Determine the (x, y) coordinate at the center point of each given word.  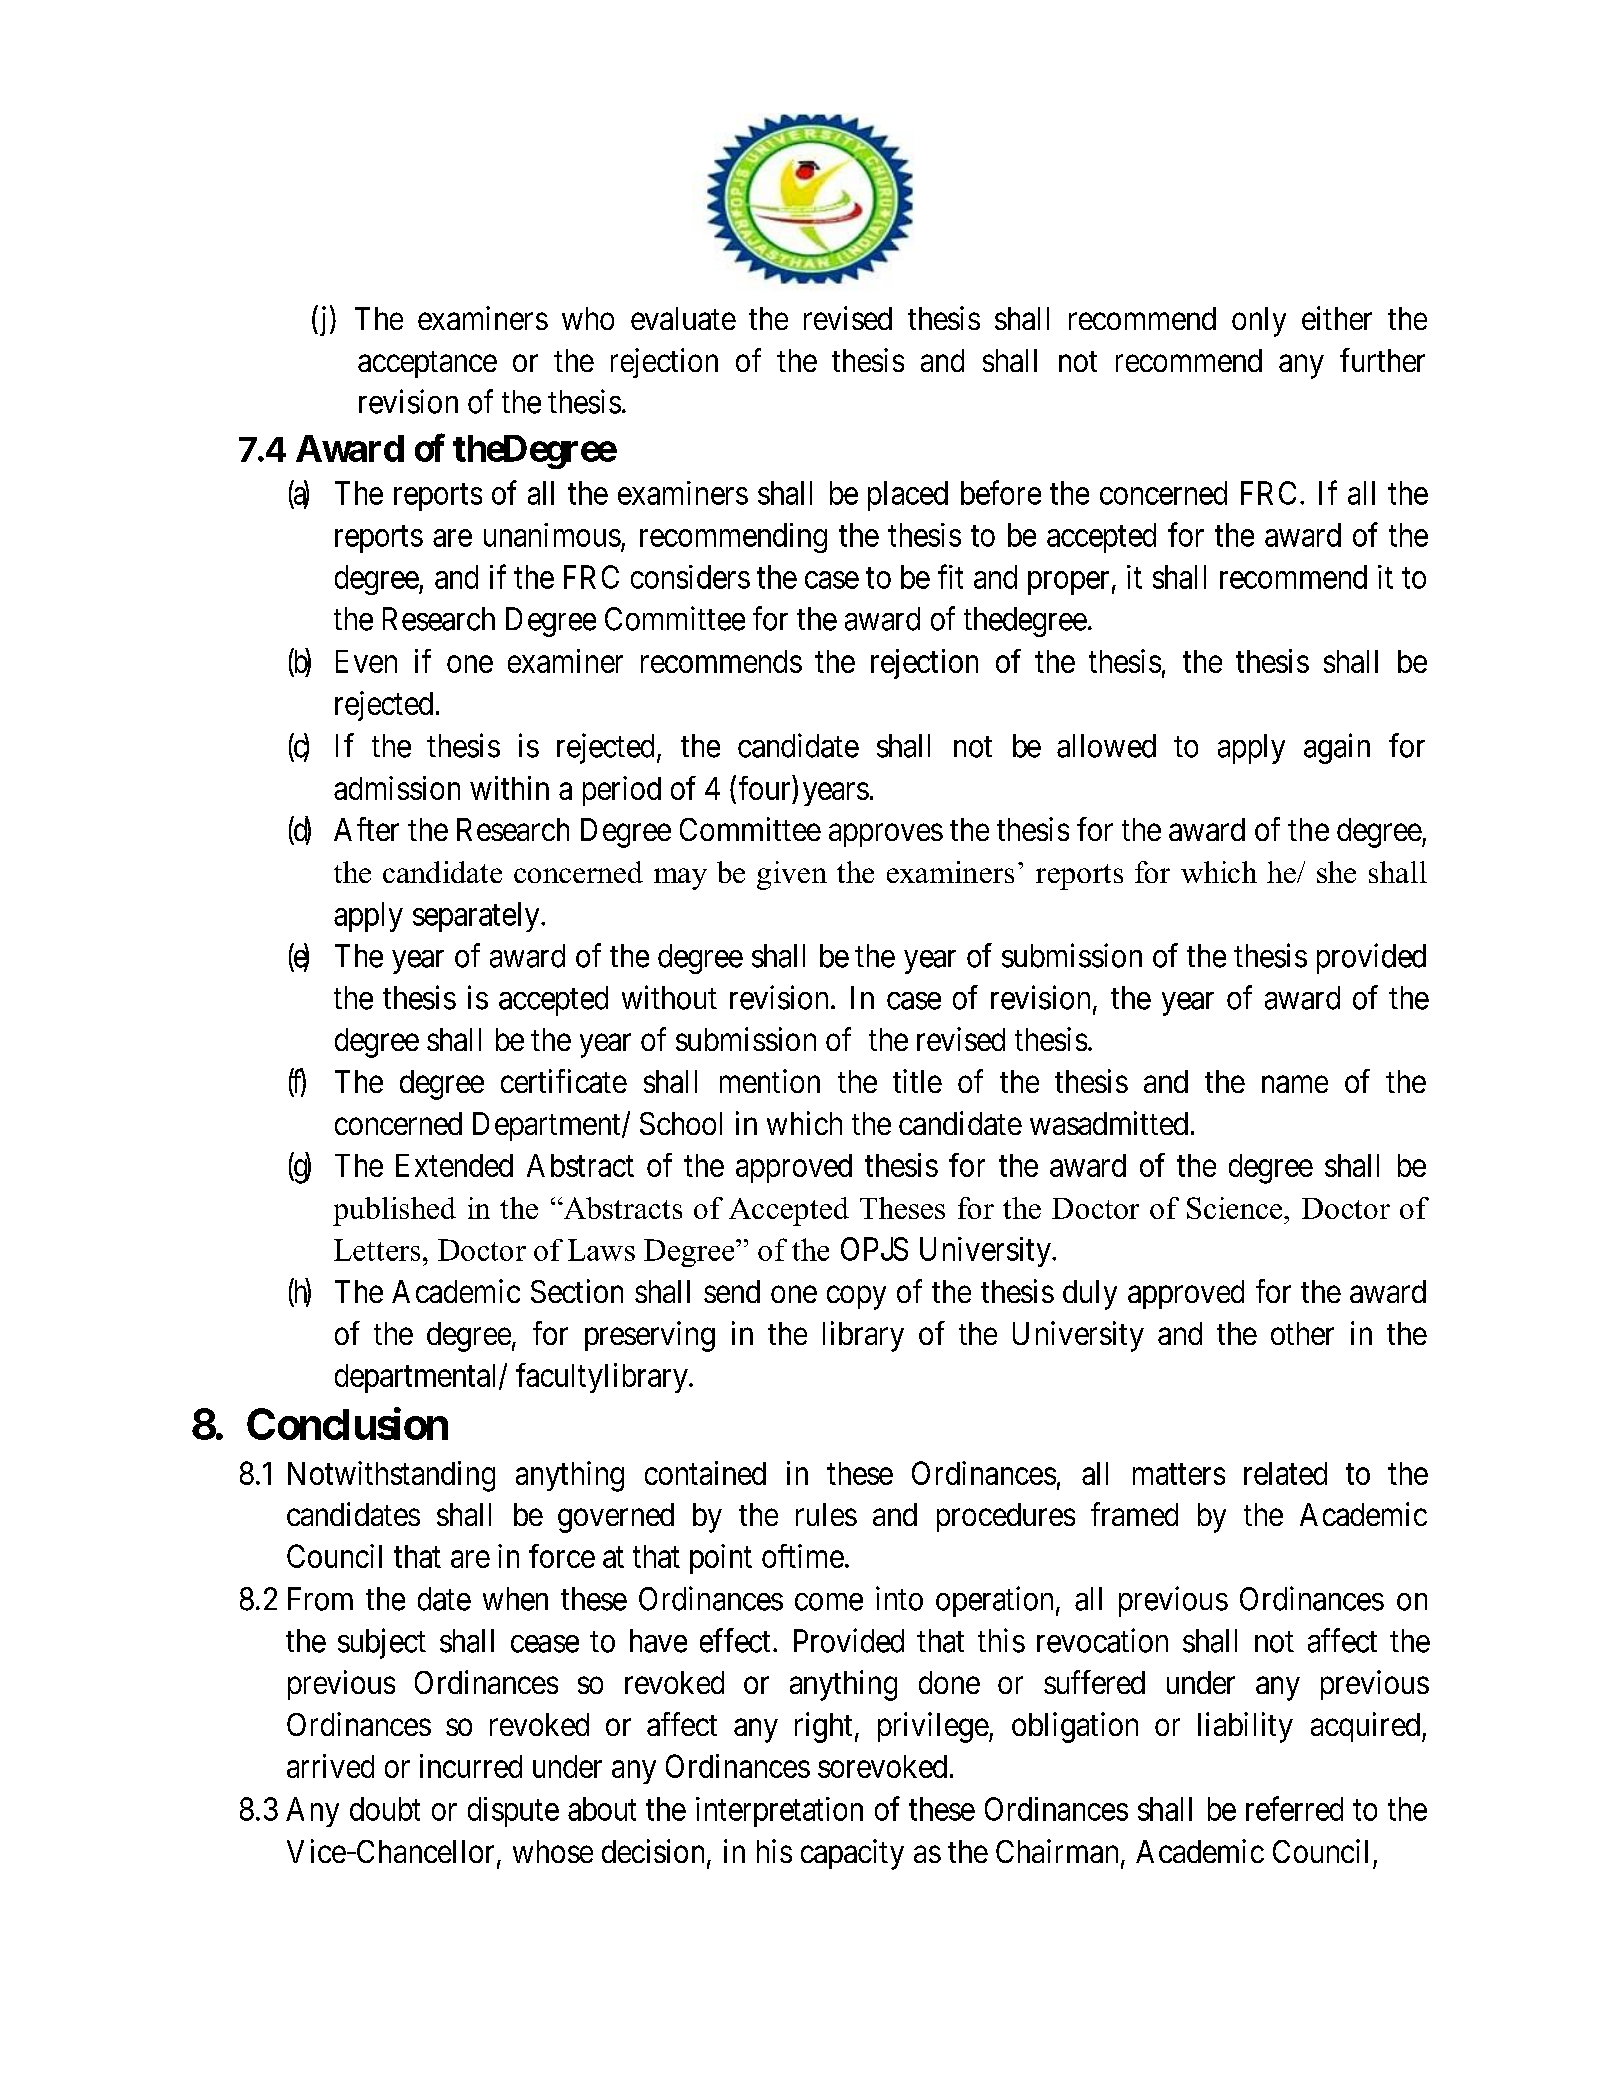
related (1285, 1473)
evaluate (683, 318)
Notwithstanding (391, 1476)
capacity (852, 1854)
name (1295, 1084)
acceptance (427, 364)
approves (886, 835)
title (917, 1081)
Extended (454, 1165)
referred (1294, 1808)
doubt (385, 1809)
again (1337, 748)
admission (397, 788)
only (1259, 322)
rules (826, 1514)
